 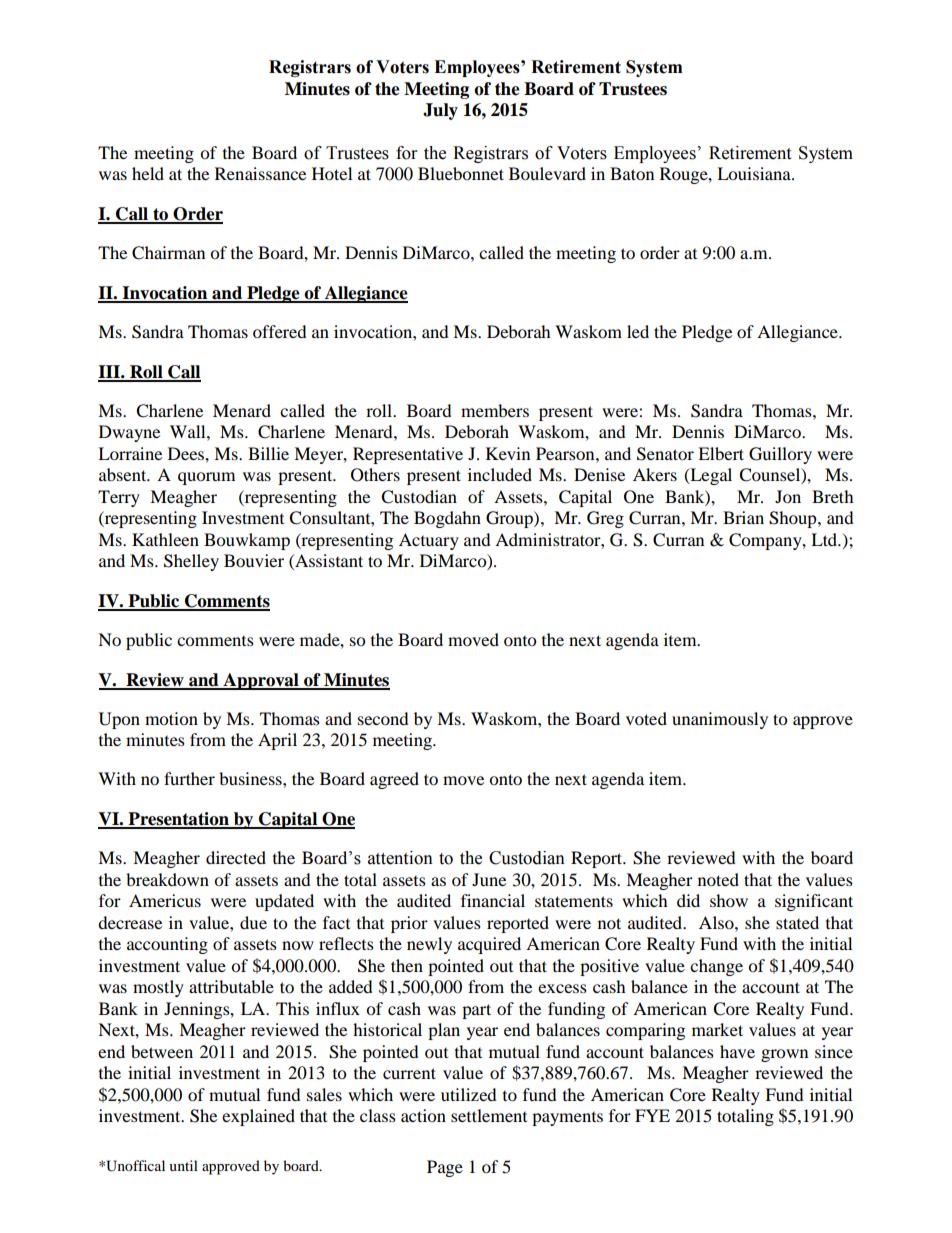 I want to click on Legal, so click(x=710, y=476).
